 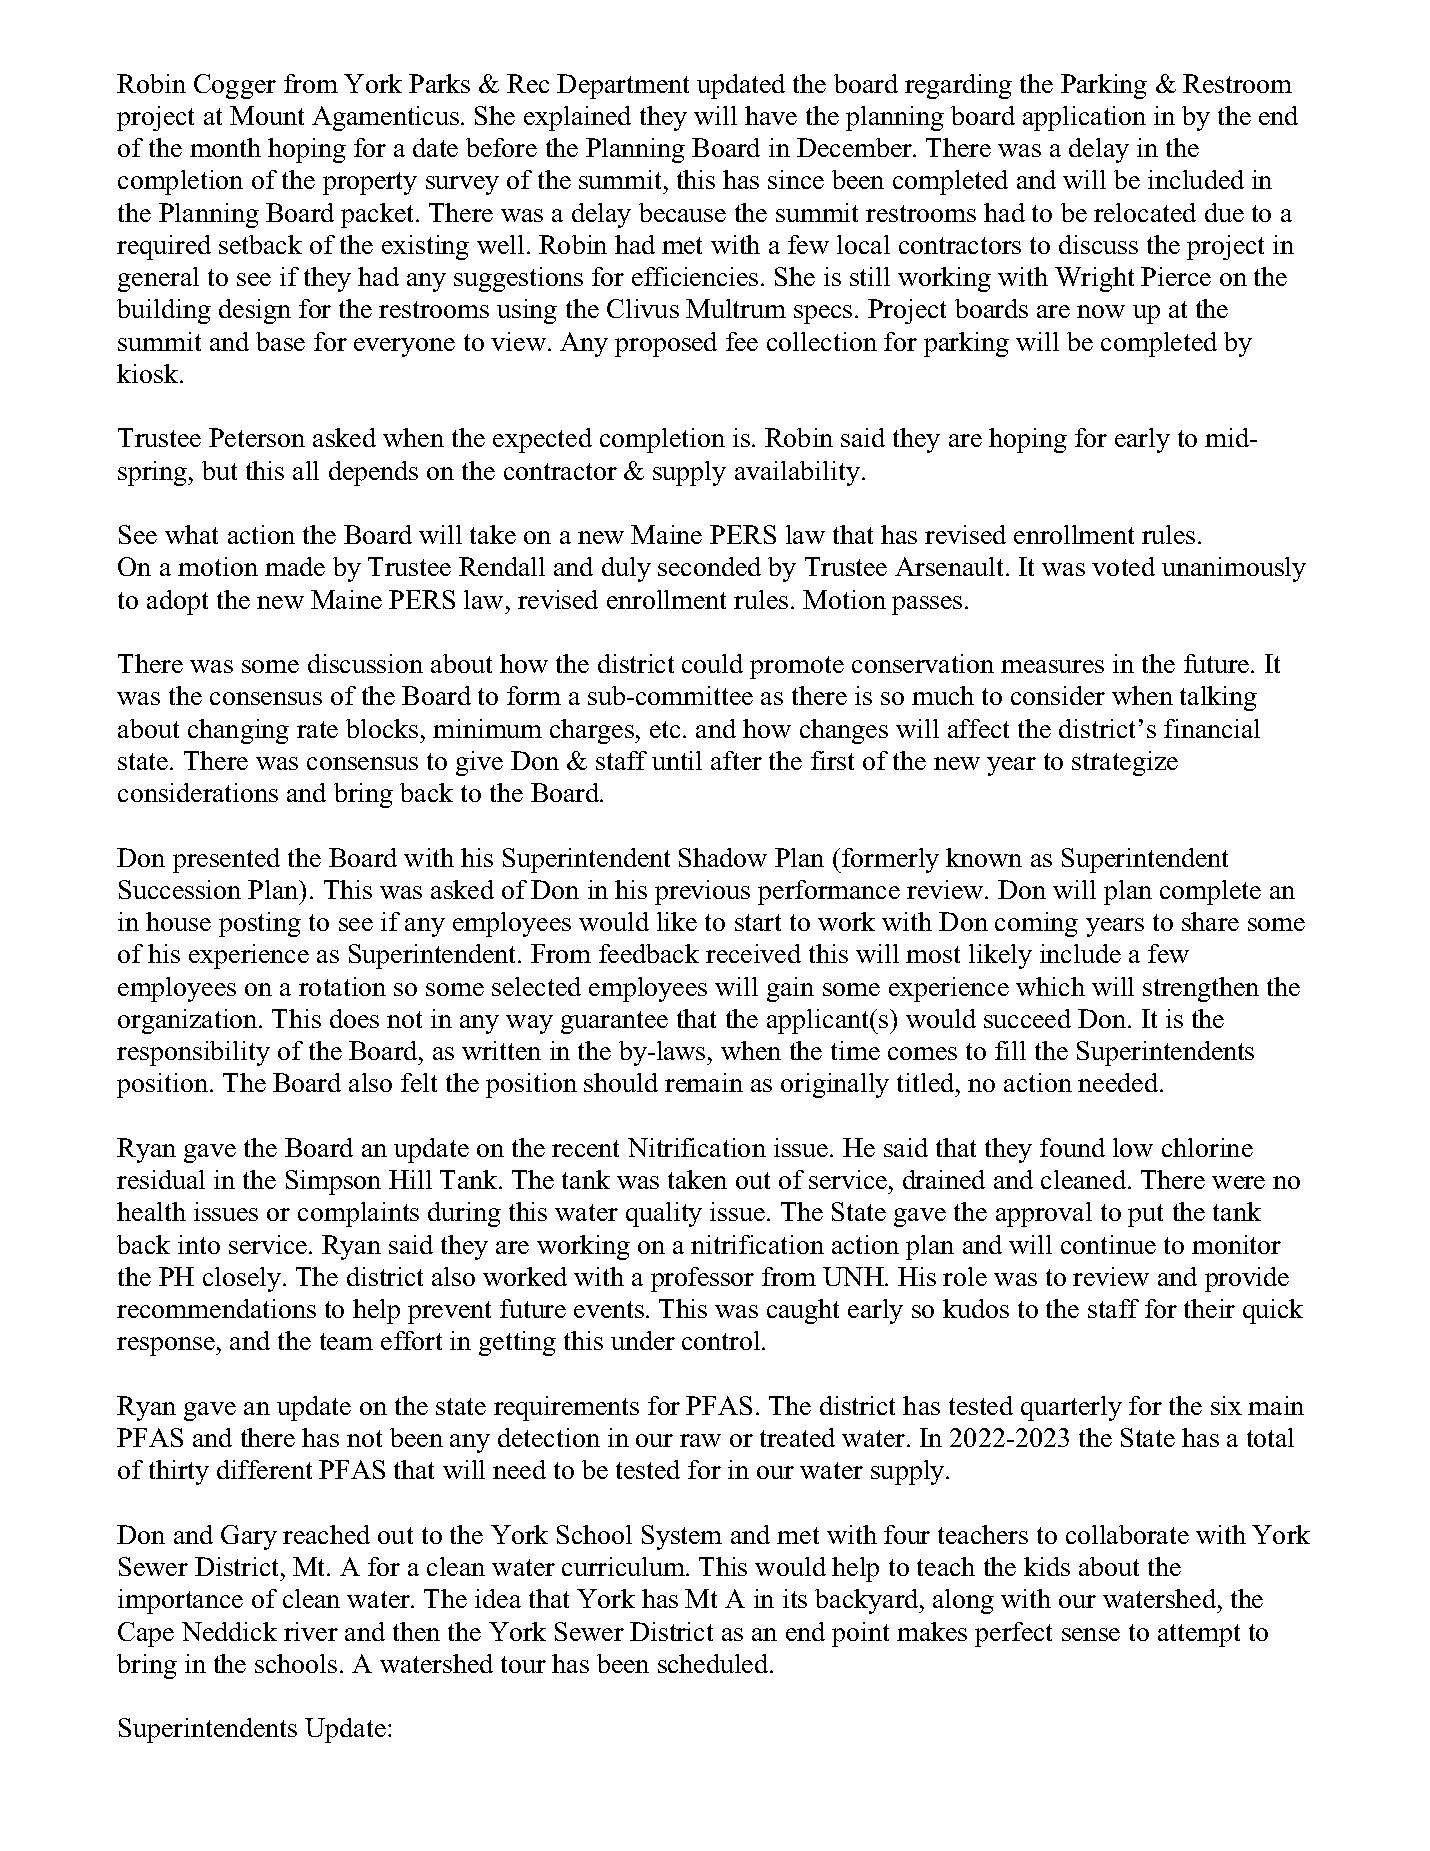 What do you see at coordinates (311, 1631) in the page?
I see `river` at bounding box center [311, 1631].
